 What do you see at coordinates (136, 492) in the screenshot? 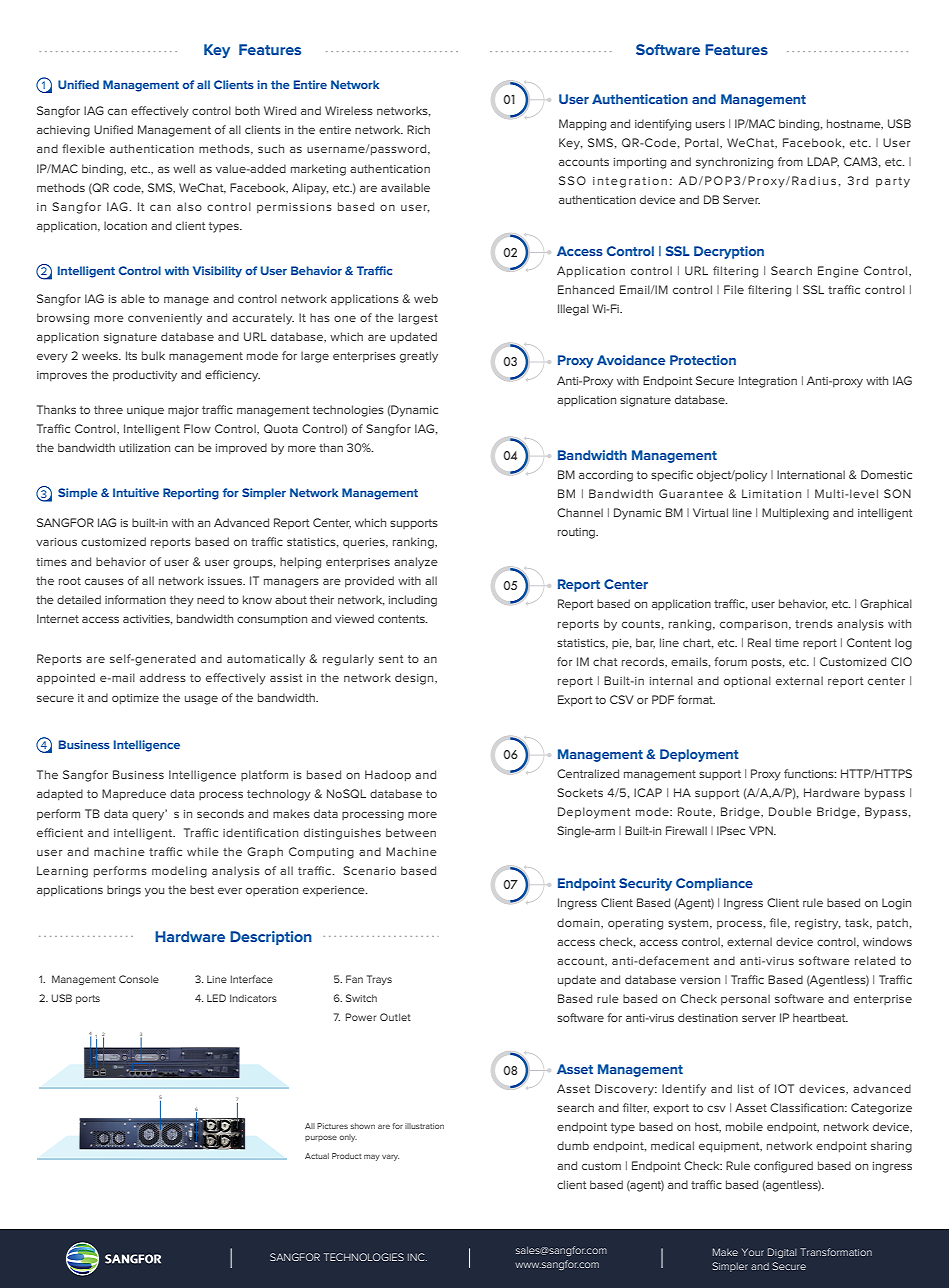
I see `Intuitive` at bounding box center [136, 492].
